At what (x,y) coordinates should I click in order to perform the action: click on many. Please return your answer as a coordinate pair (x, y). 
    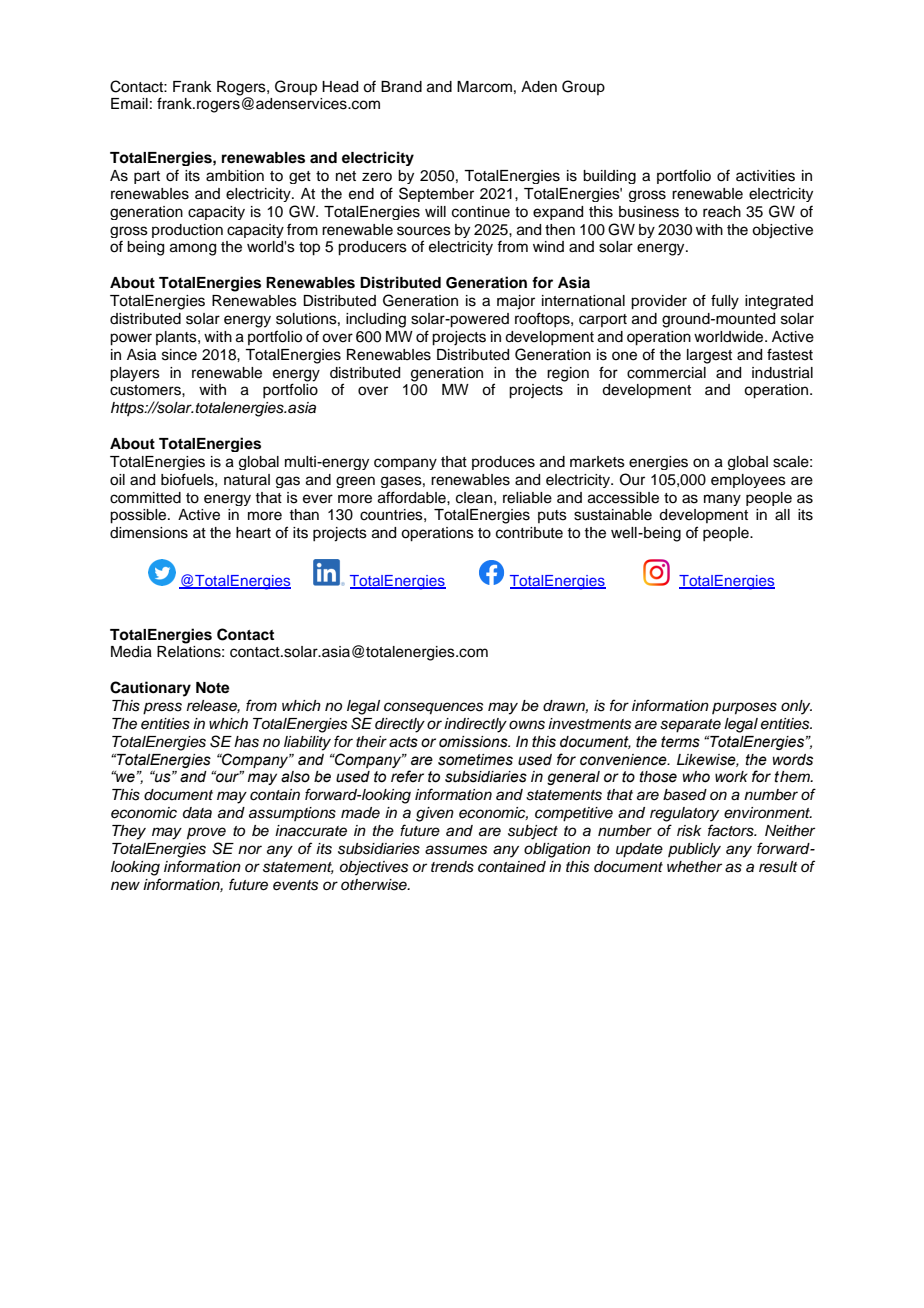
    Looking at the image, I should click on (722, 500).
